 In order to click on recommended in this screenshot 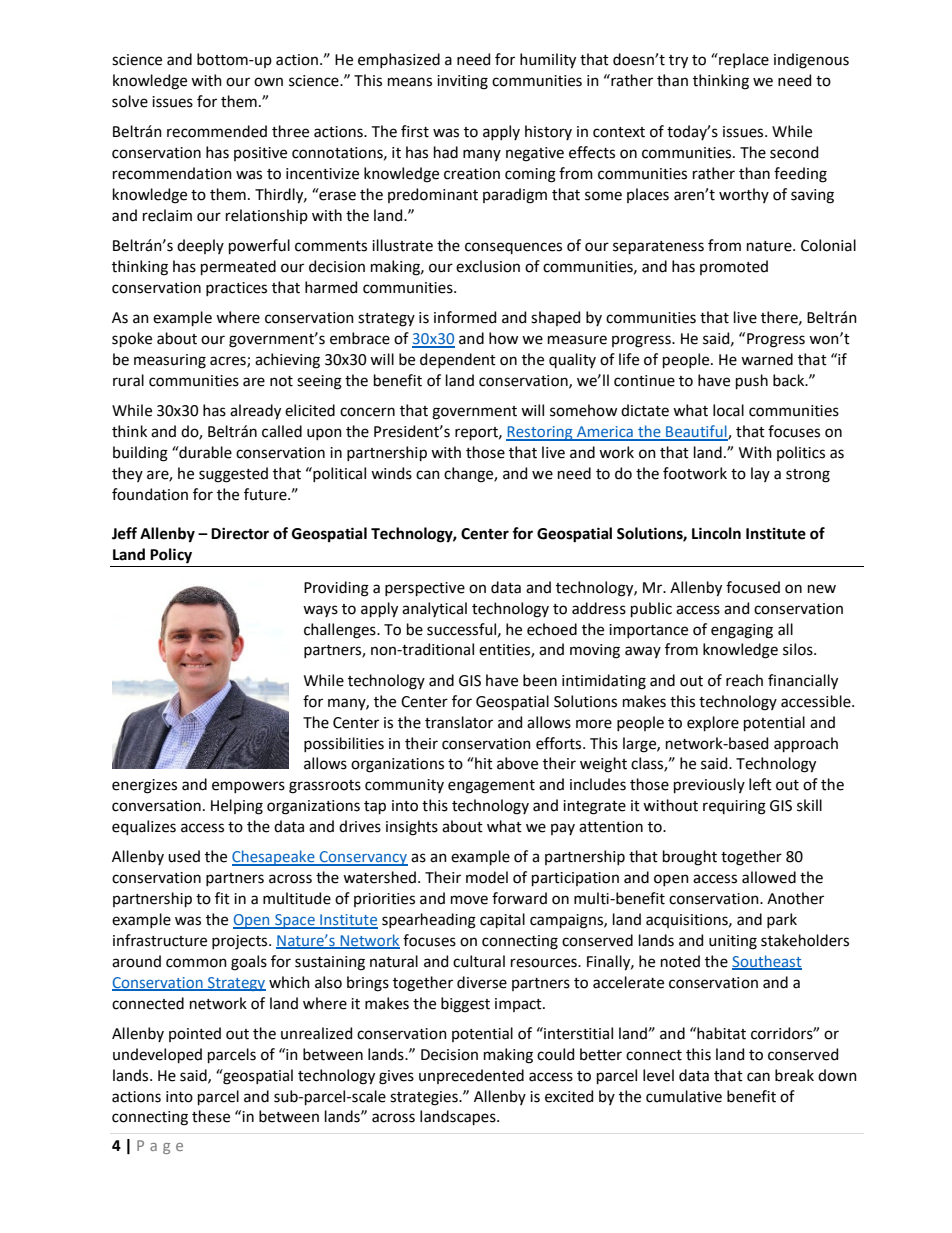, I will do `click(217, 131)`.
